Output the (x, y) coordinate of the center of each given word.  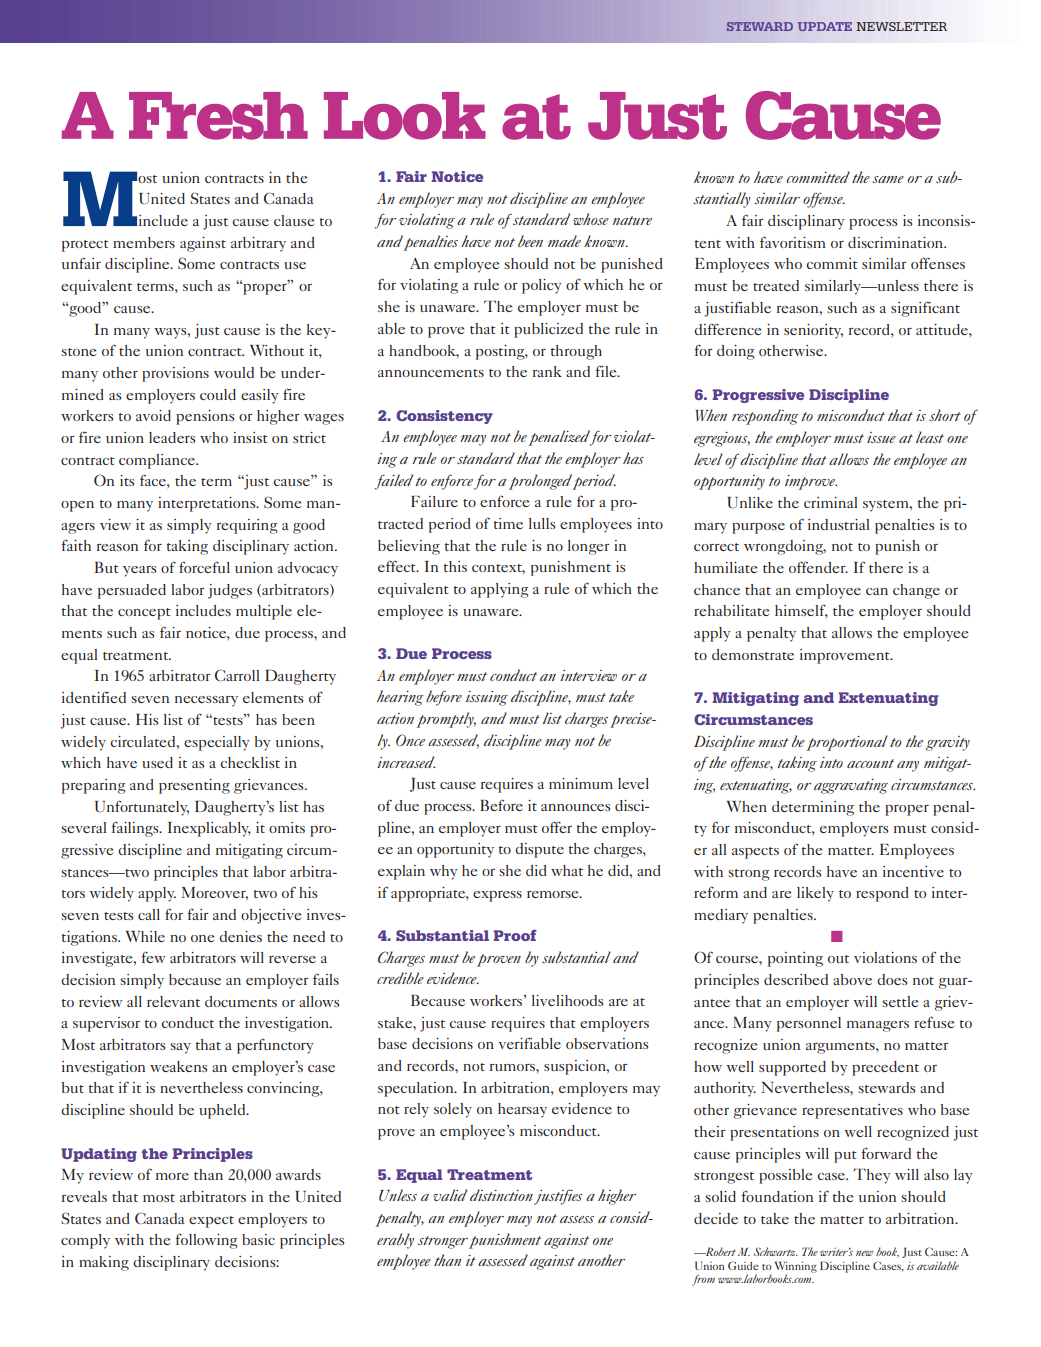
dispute (539, 850)
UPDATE (825, 26)
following (206, 1241)
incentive (913, 871)
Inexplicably (209, 829)
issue (881, 437)
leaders (172, 437)
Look (405, 116)
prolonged (540, 482)
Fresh (218, 116)
